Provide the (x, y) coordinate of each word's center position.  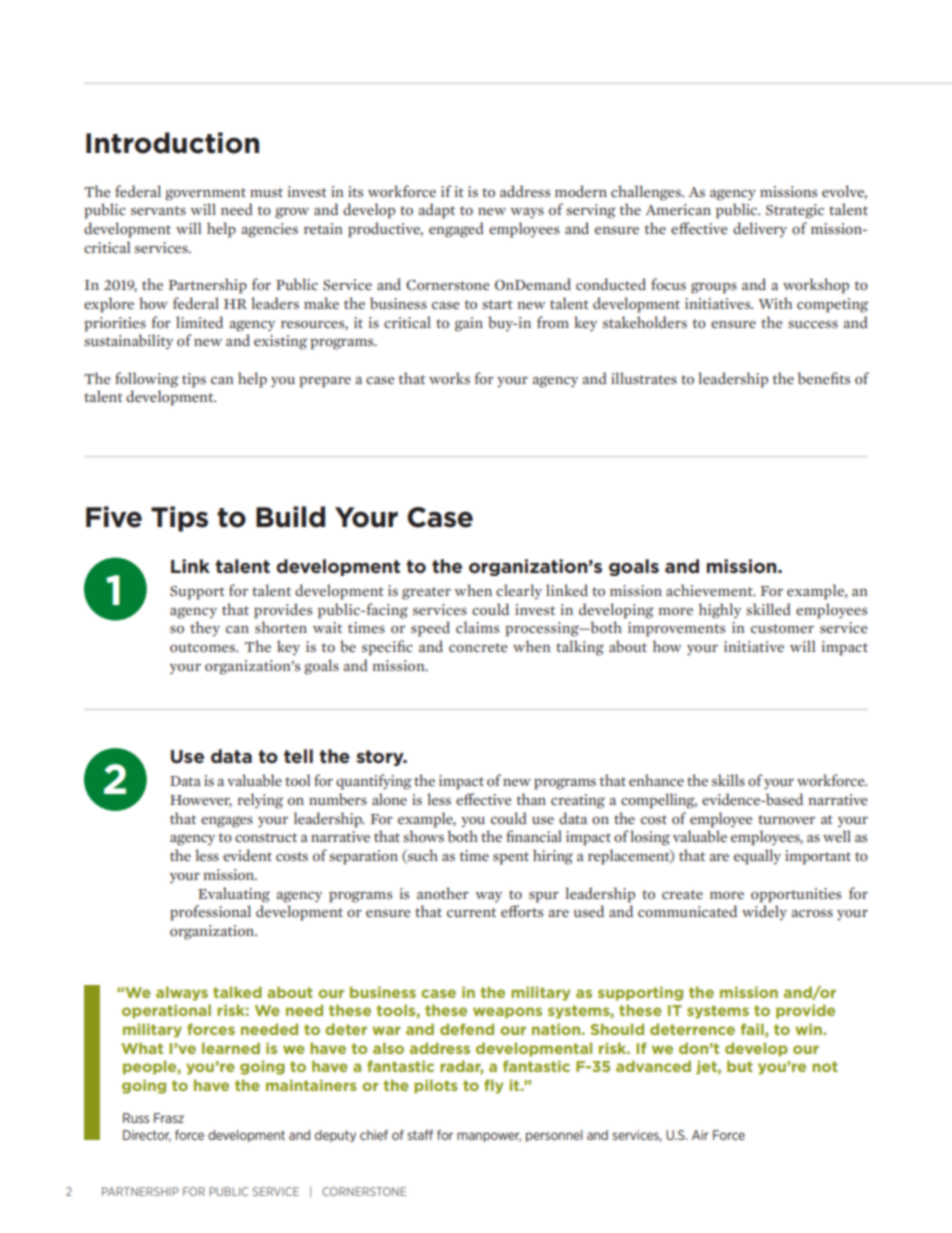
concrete (478, 647)
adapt (436, 211)
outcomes (203, 648)
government (205, 194)
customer (782, 629)
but (740, 1066)
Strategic (795, 211)
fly (493, 1086)
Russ (136, 1118)
